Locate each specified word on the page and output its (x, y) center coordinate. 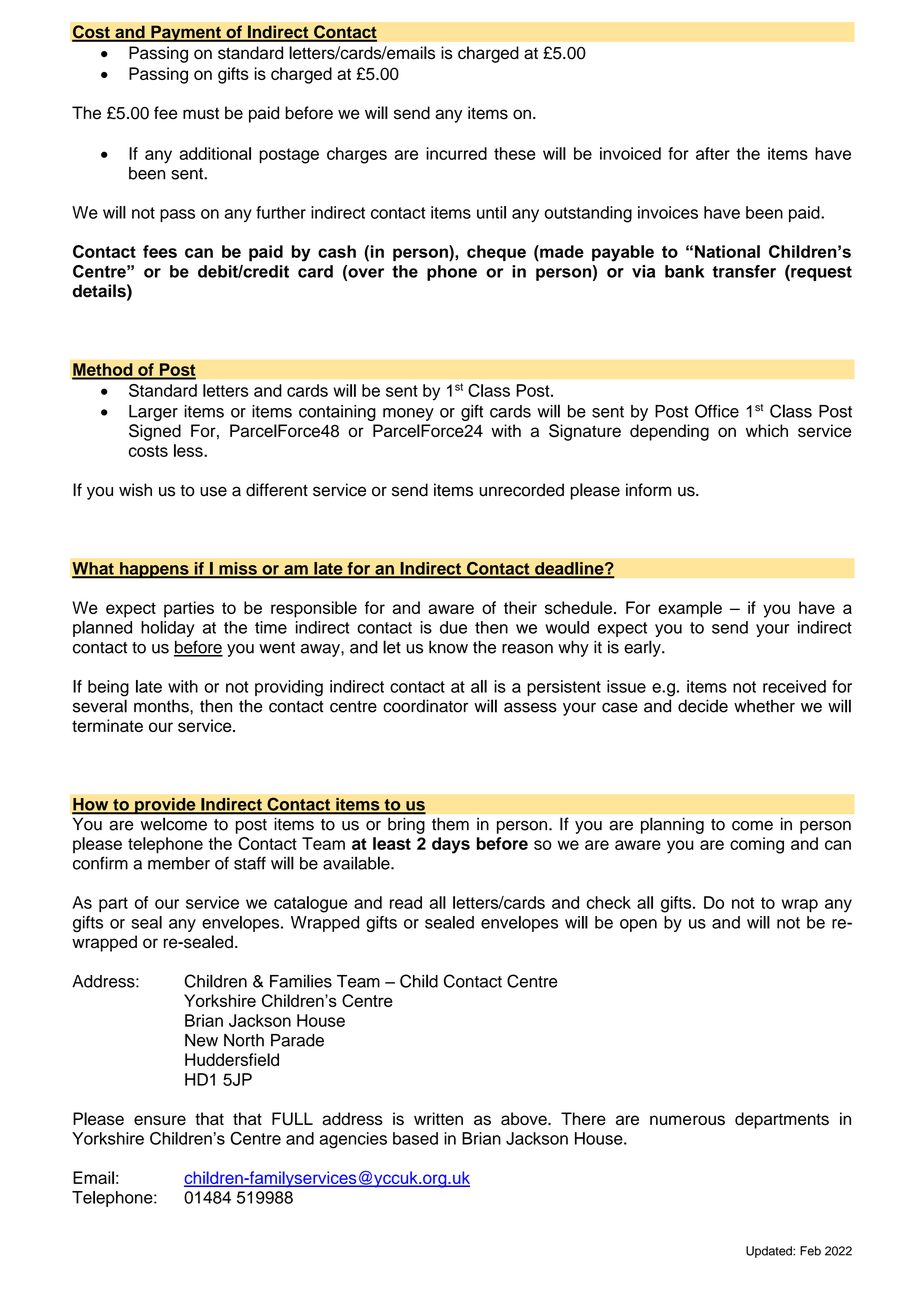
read (406, 902)
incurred (456, 153)
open (638, 925)
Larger (153, 413)
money (408, 414)
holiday (168, 629)
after (713, 153)
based (415, 1138)
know (448, 647)
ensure (160, 1120)
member (179, 863)
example (690, 609)
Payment (186, 33)
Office (717, 411)
